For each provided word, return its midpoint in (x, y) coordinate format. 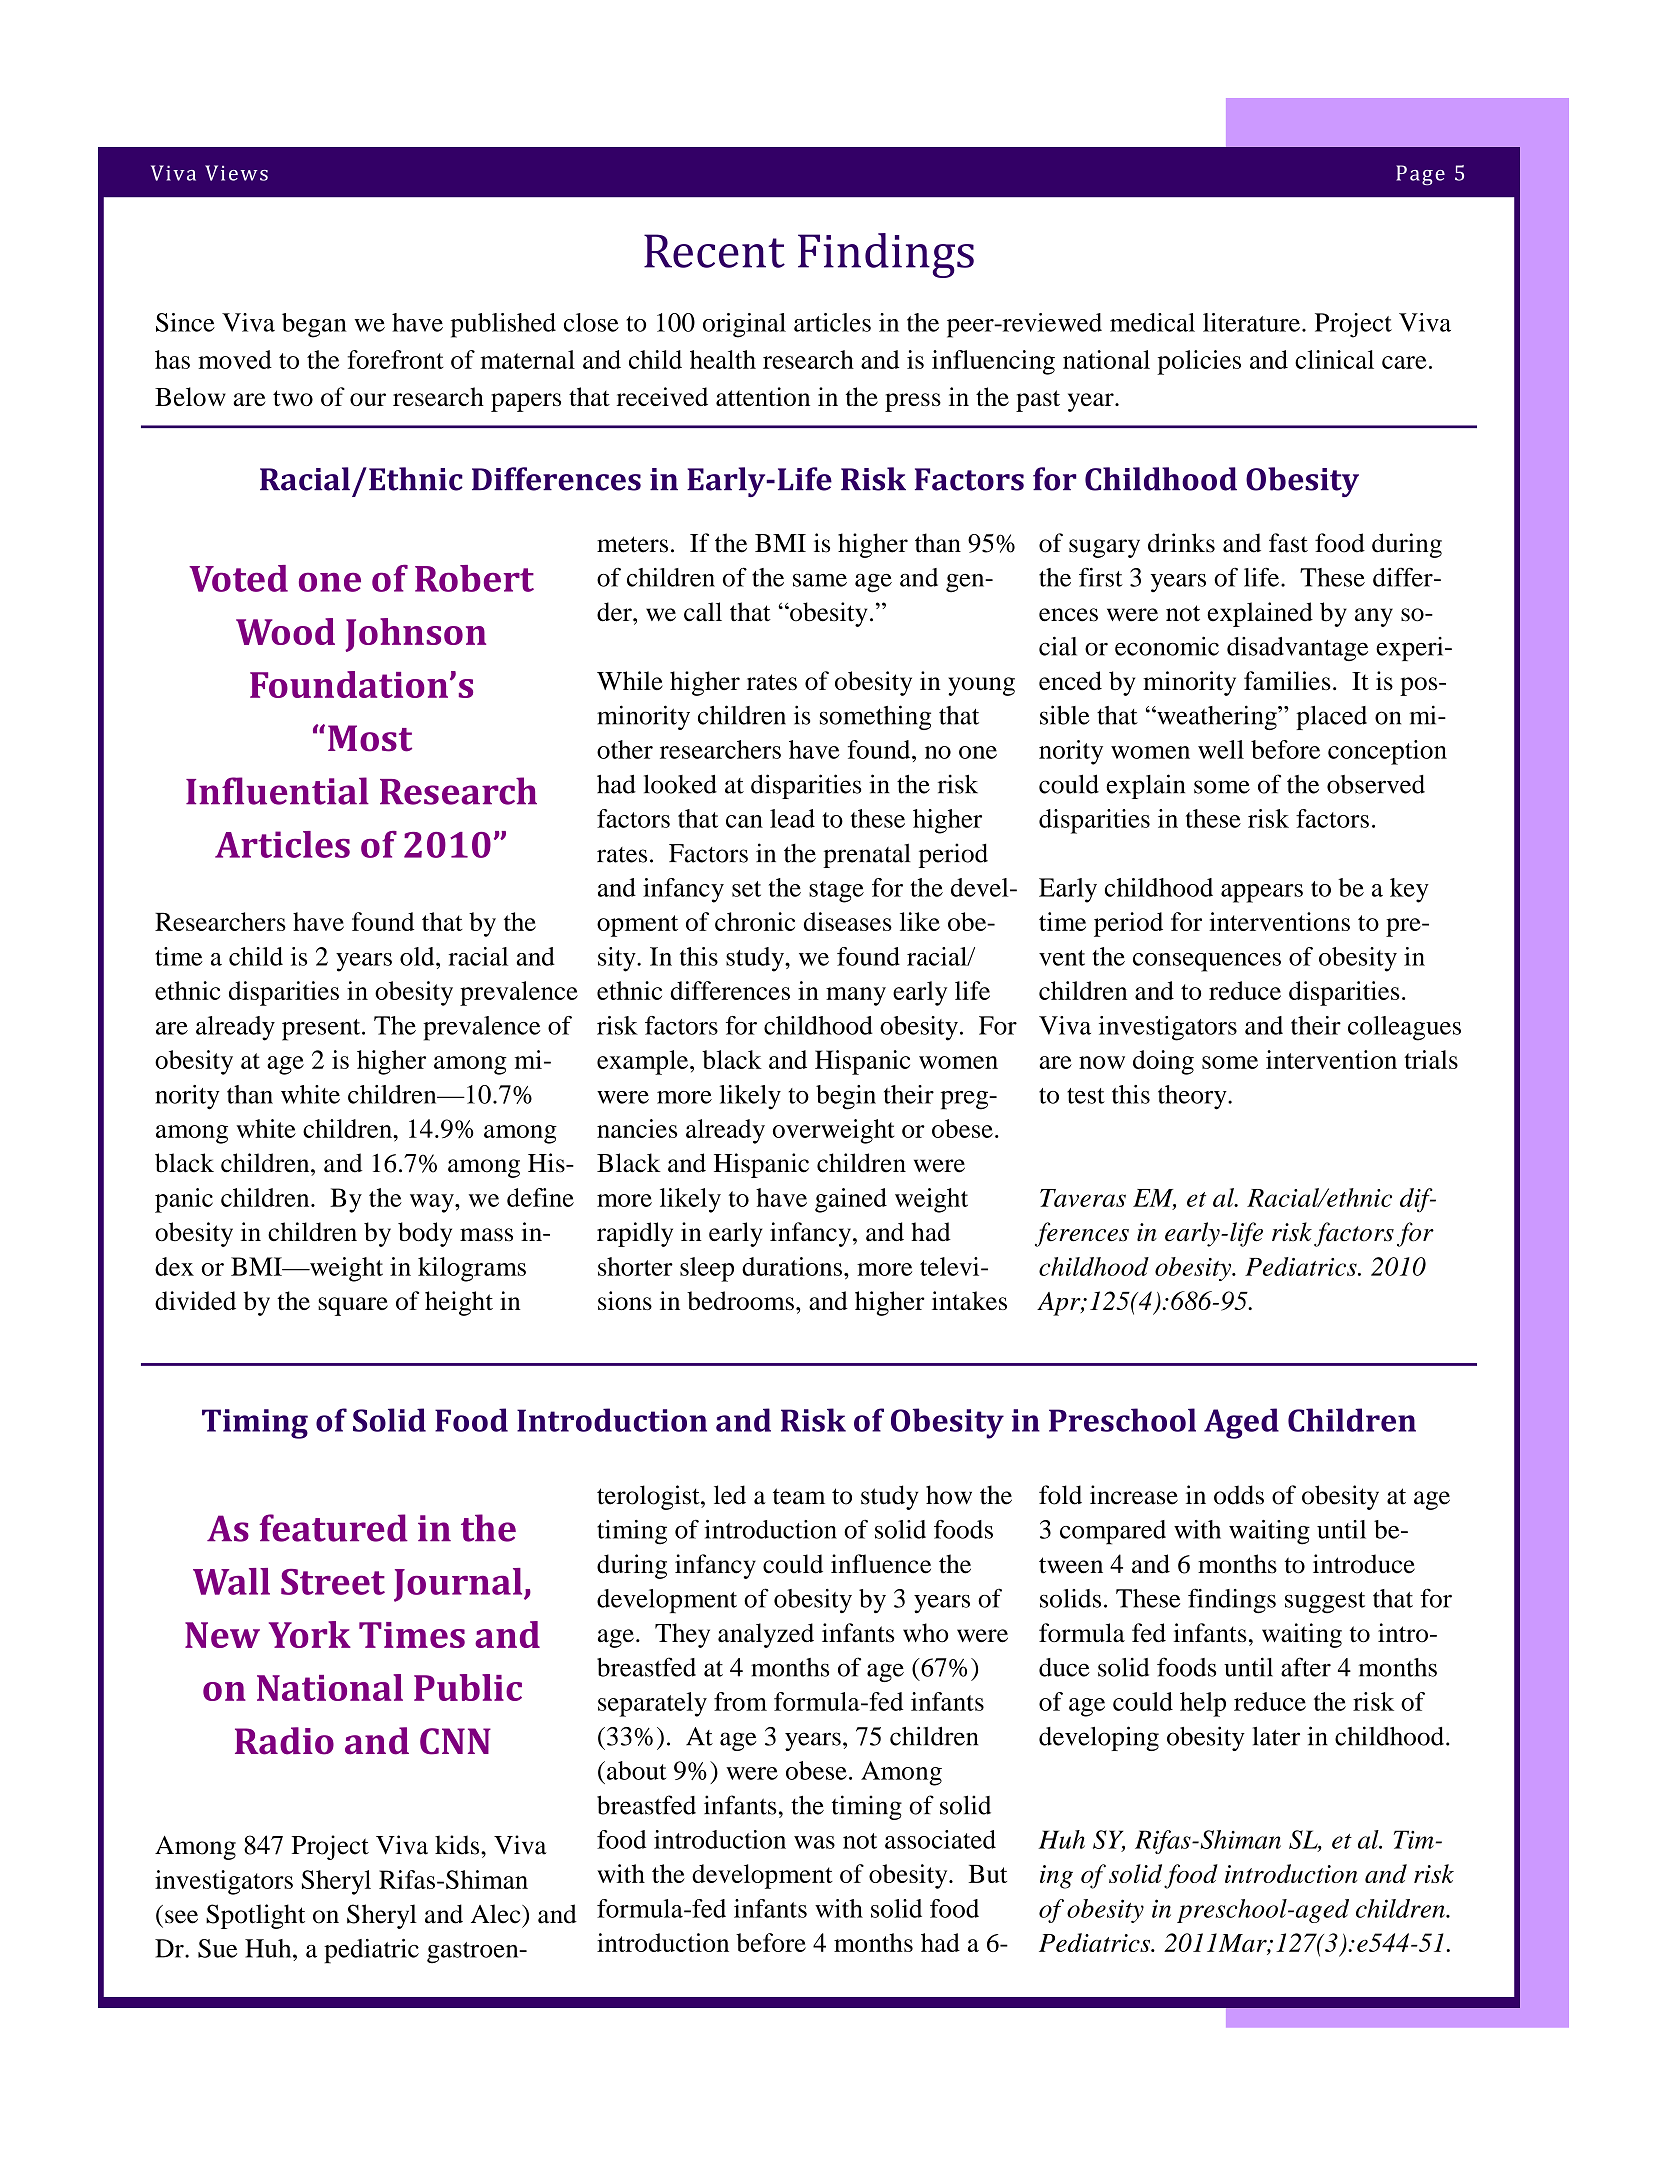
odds (1239, 1495)
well (1221, 749)
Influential (277, 791)
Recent (714, 251)
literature (1251, 322)
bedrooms (740, 1300)
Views (236, 173)
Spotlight (255, 1916)
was (814, 1842)
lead (792, 818)
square (353, 1306)
